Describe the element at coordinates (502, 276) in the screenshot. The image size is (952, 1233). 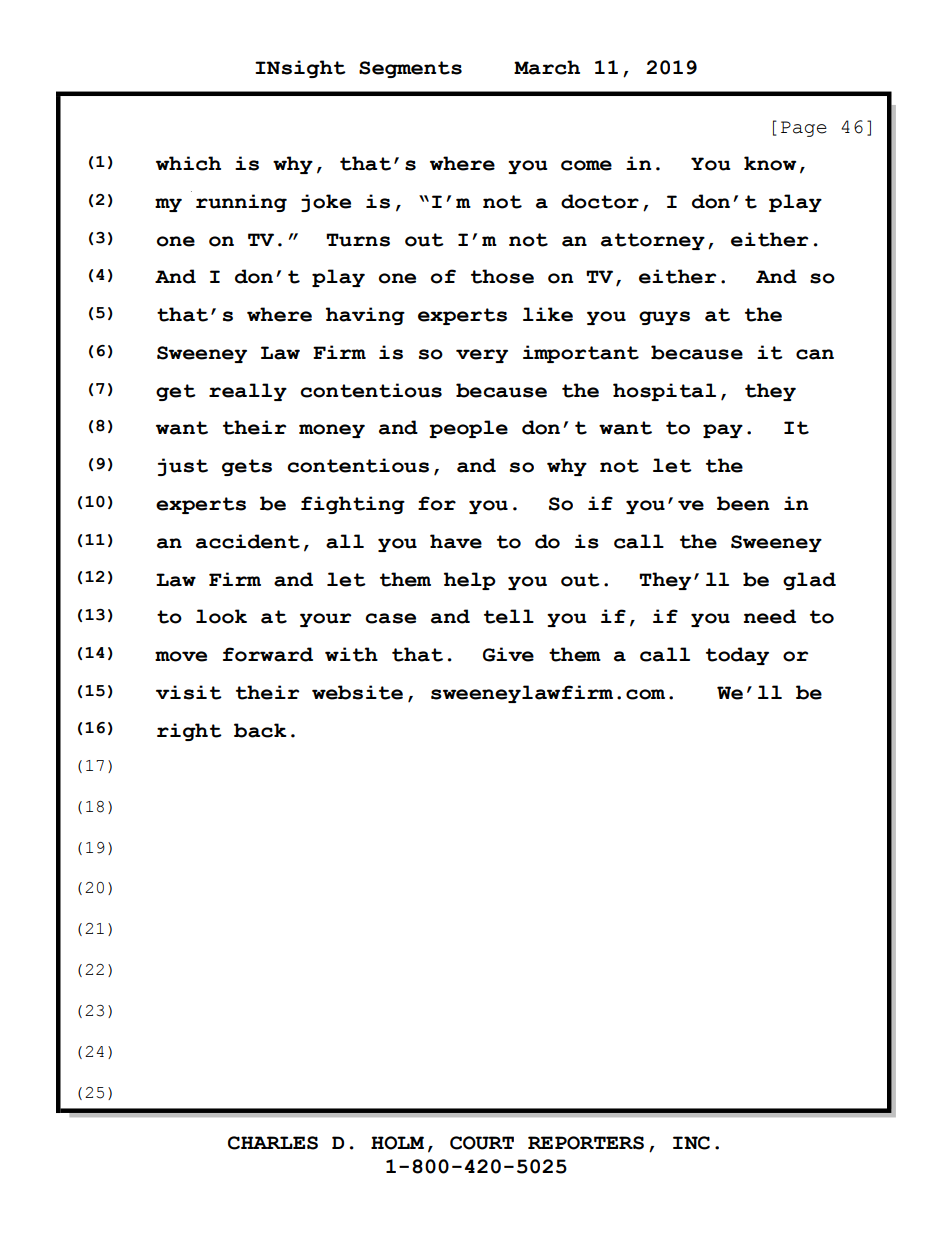
I see `those` at that location.
